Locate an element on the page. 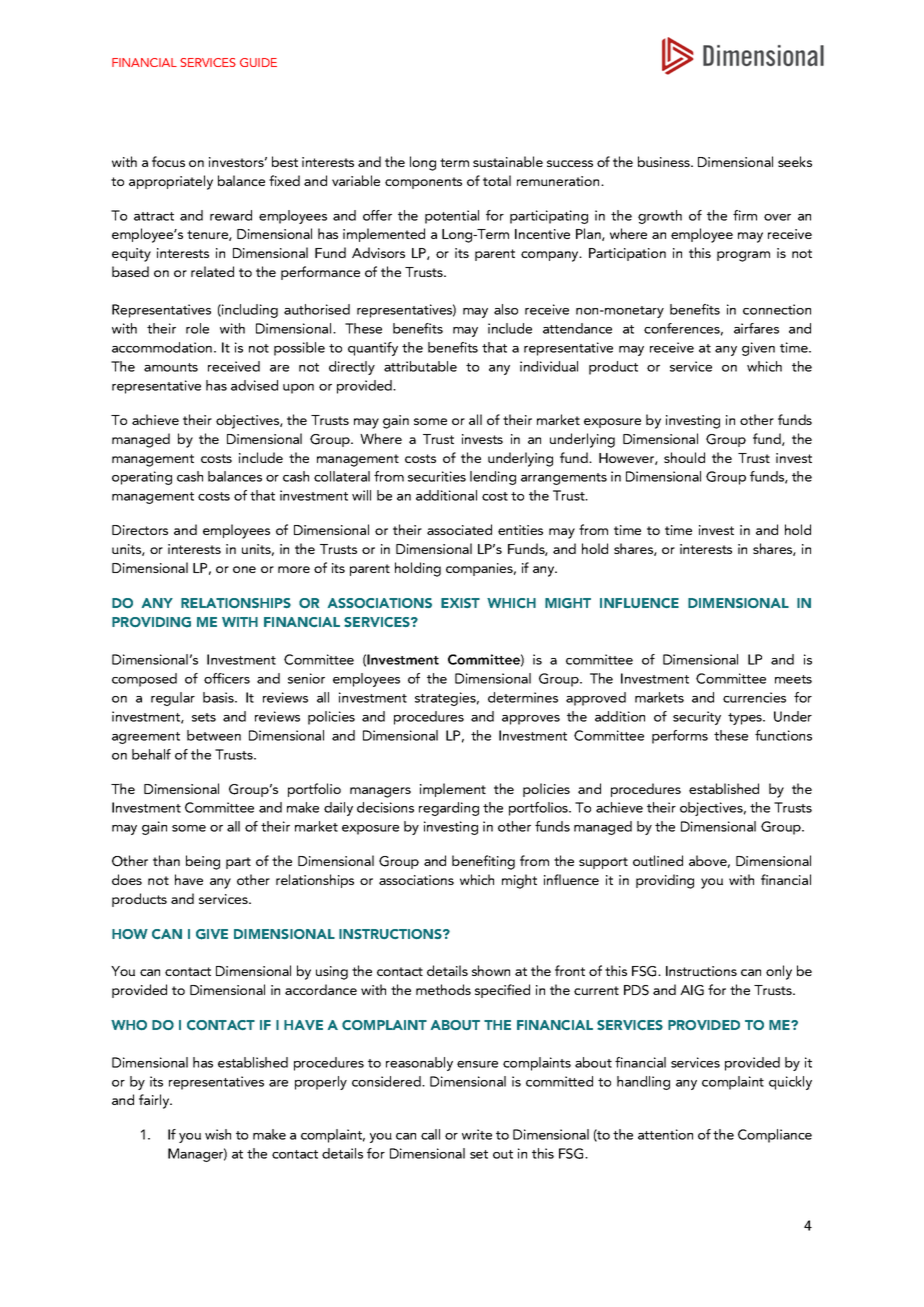 The width and height of the document is (924, 1307). meets is located at coordinates (793, 679).
